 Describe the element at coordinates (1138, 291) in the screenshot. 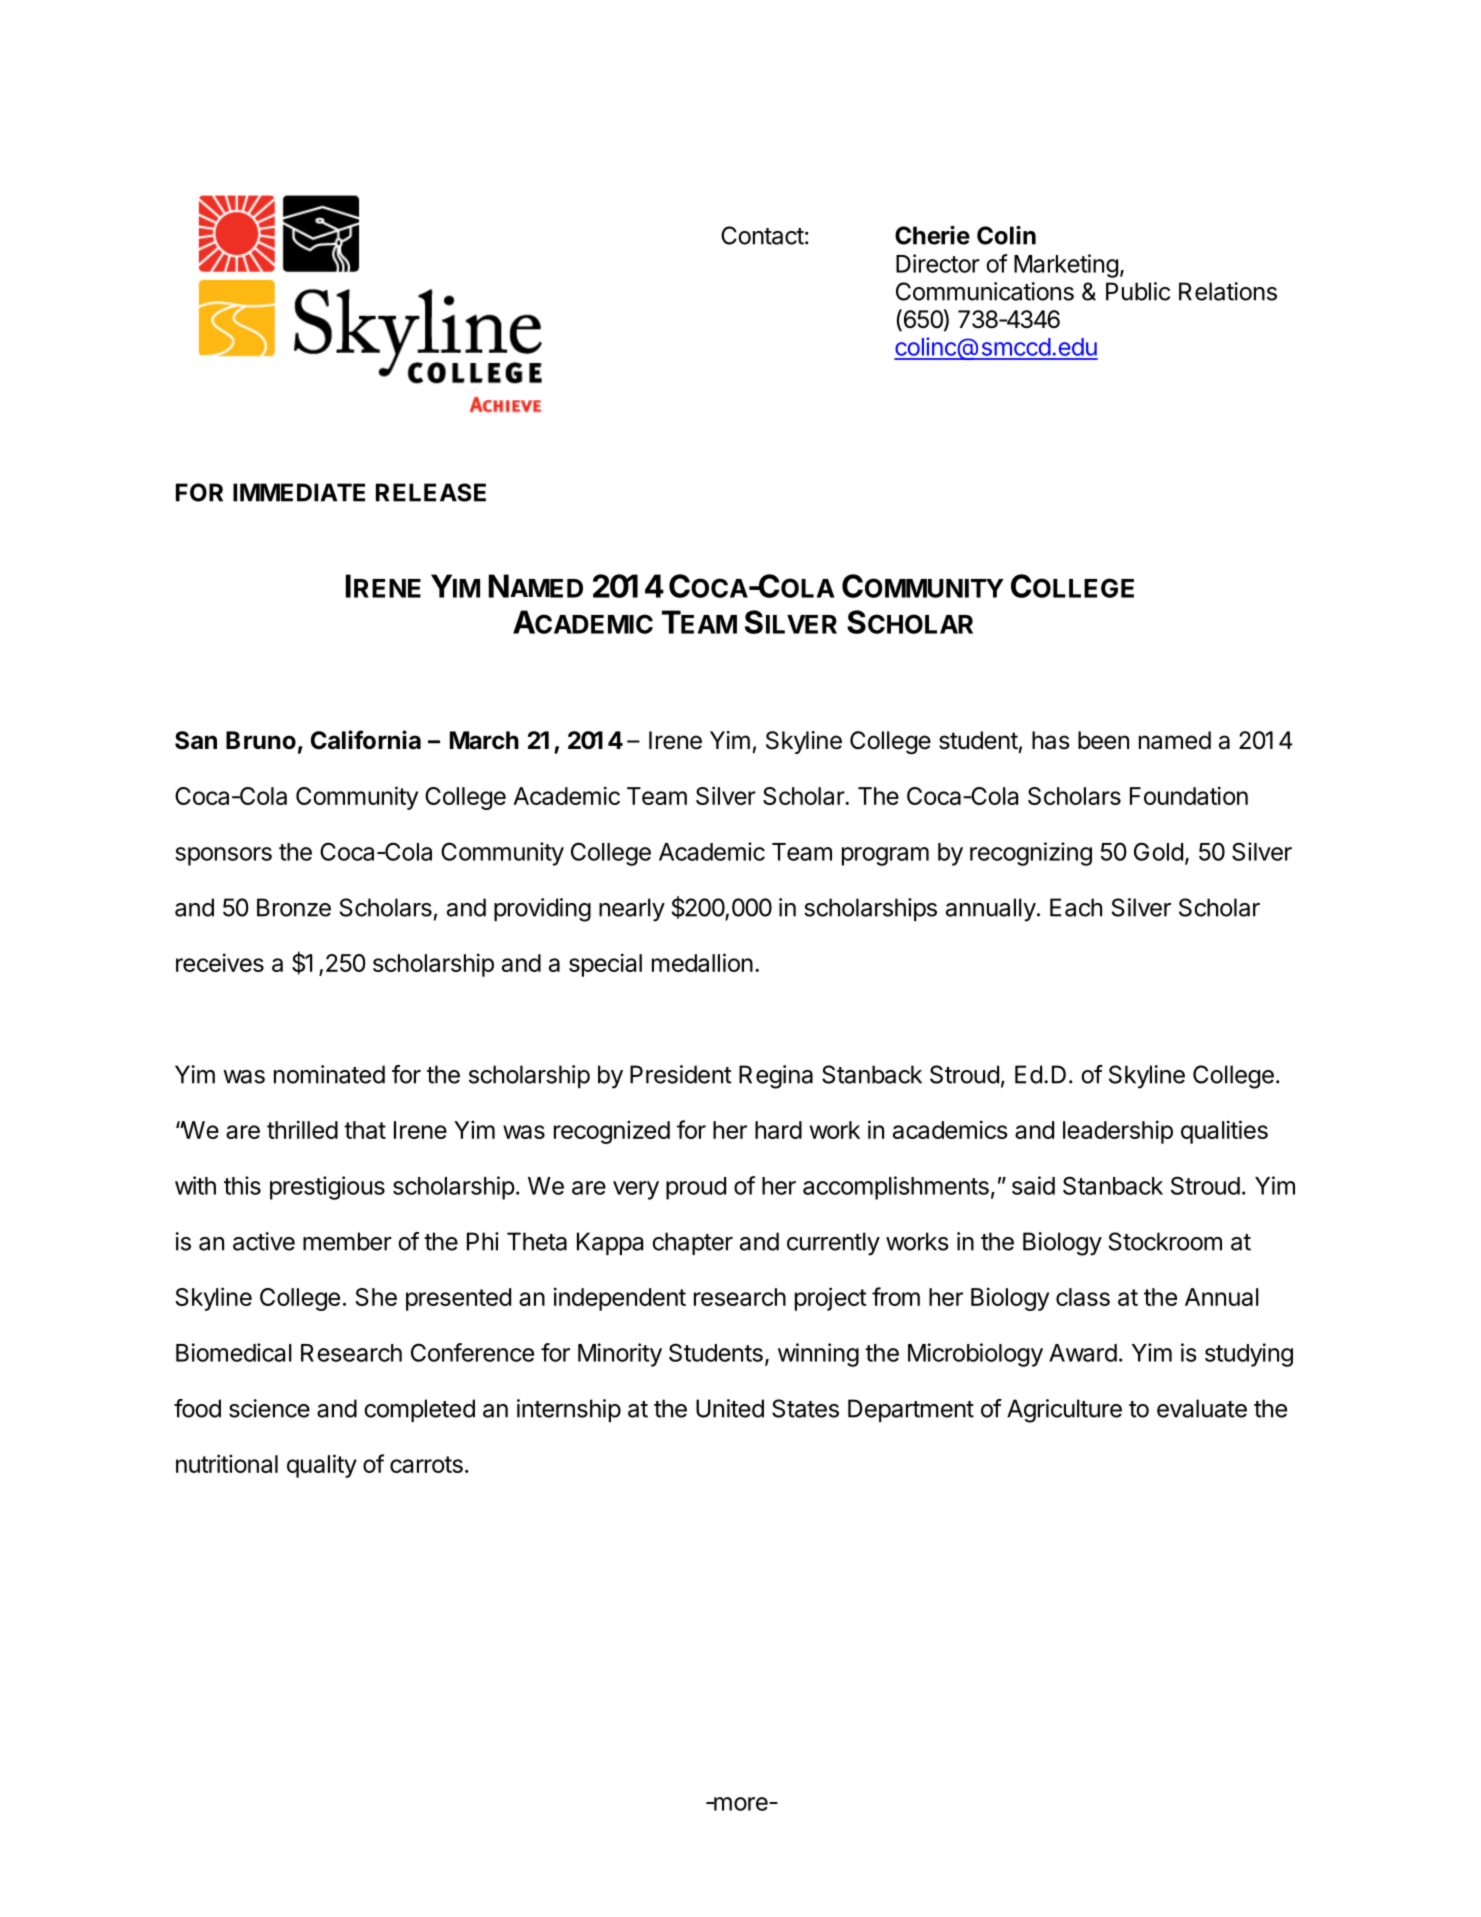

I see `Public` at that location.
